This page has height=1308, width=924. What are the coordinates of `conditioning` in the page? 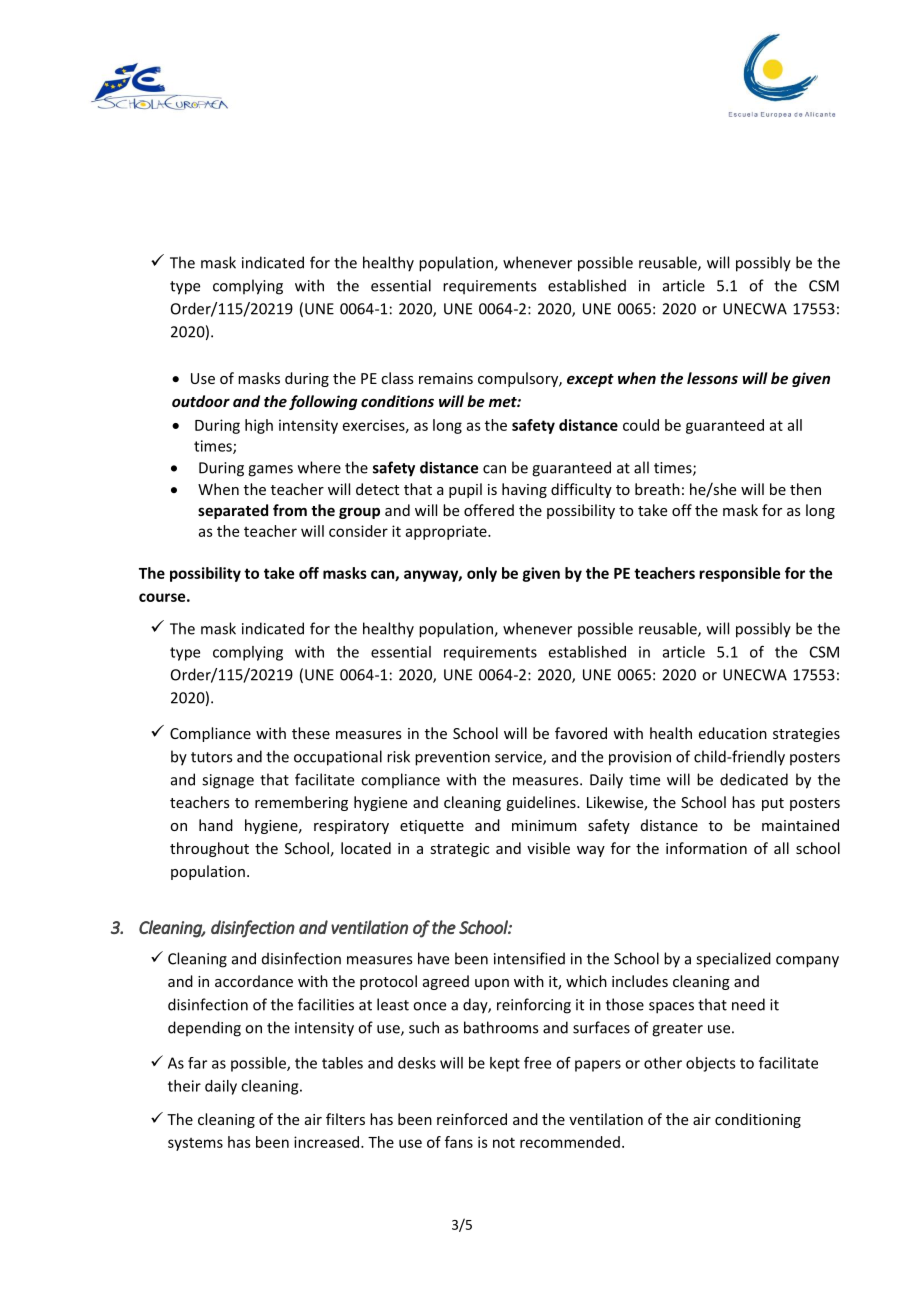 It's located at (758, 1120).
